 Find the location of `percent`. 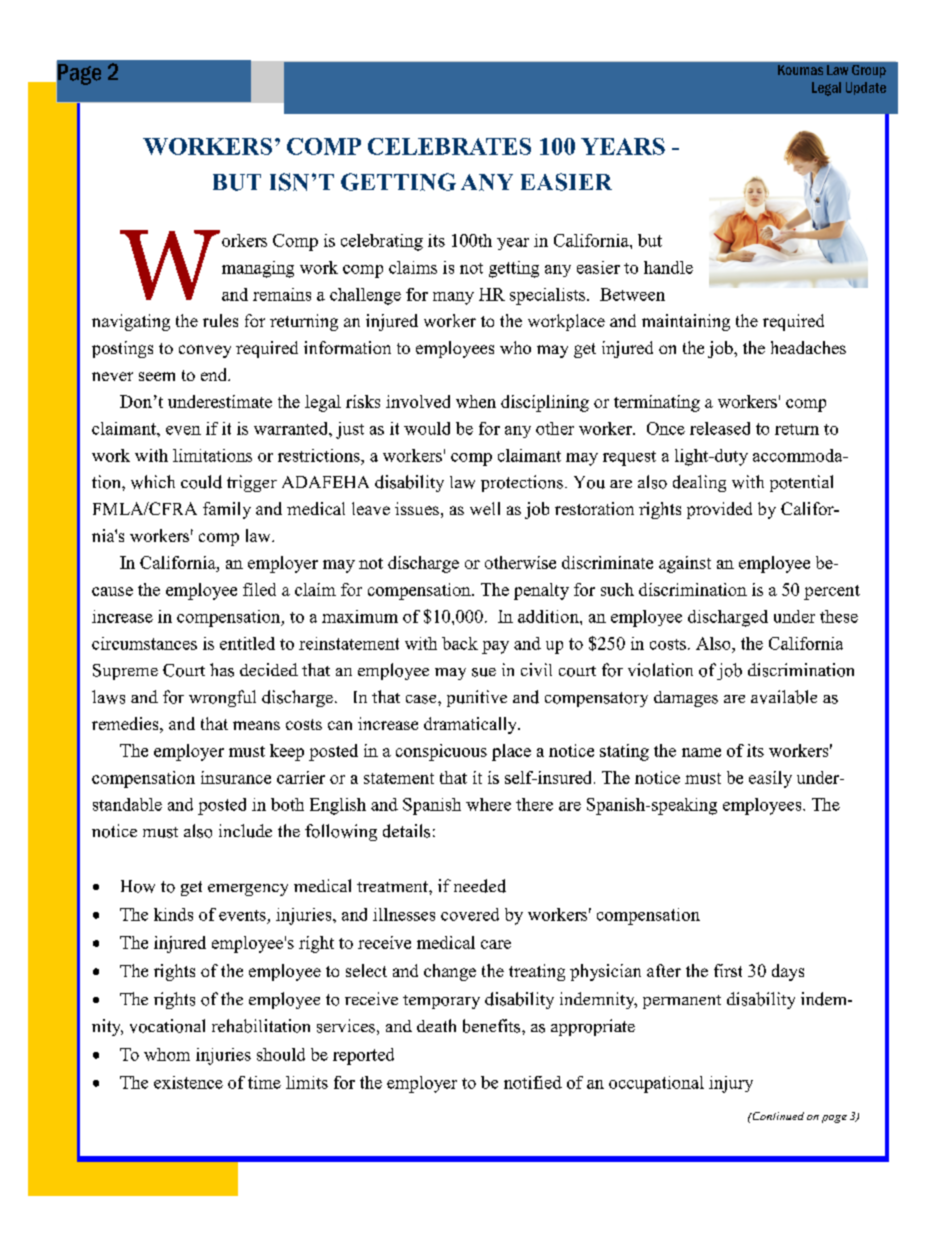

percent is located at coordinates (832, 592).
